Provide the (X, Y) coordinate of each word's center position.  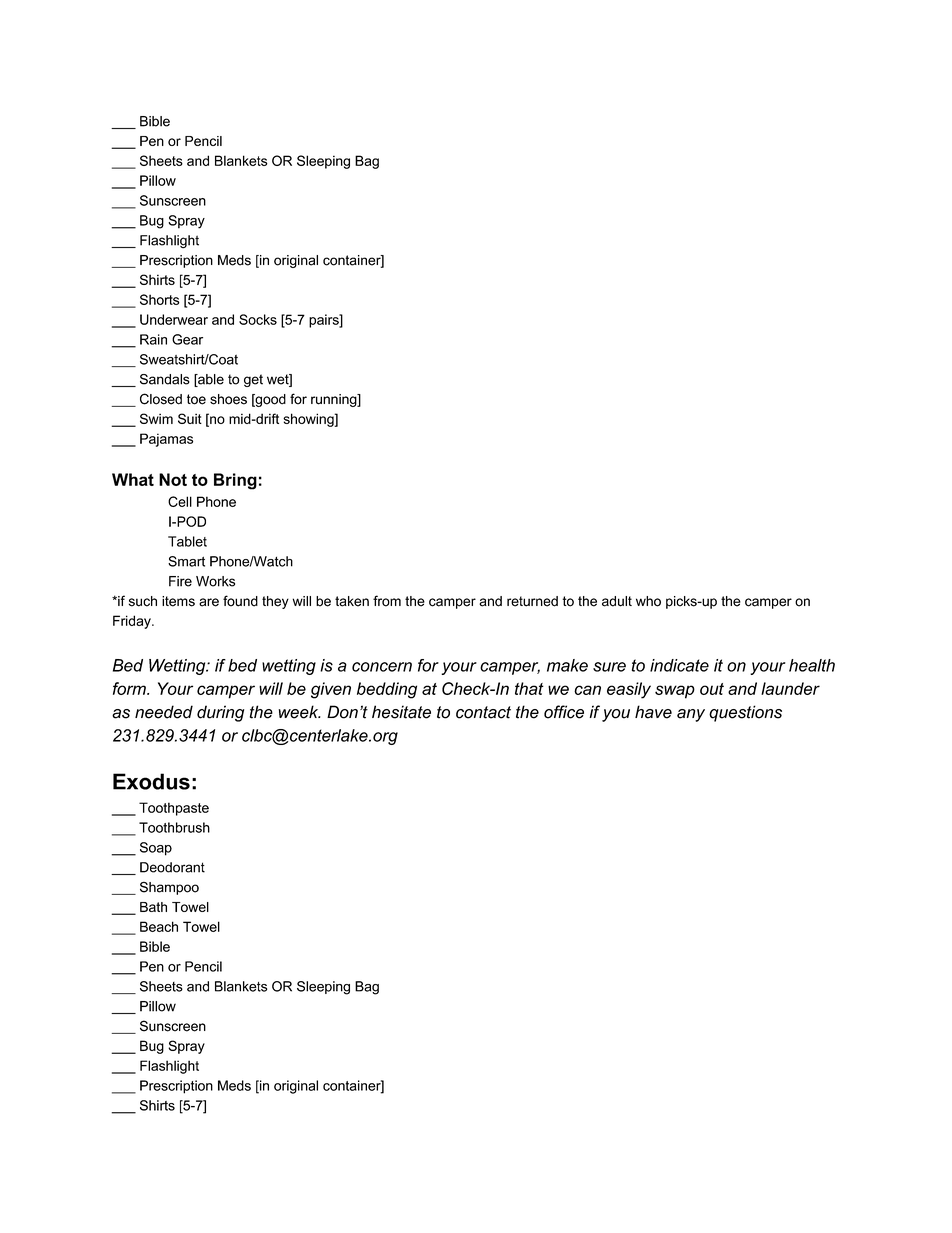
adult (617, 601)
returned (532, 601)
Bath (153, 907)
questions (745, 713)
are (209, 602)
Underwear (174, 319)
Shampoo (169, 888)
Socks (258, 319)
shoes (228, 399)
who (648, 601)
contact (483, 712)
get (253, 380)
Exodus (151, 781)
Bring (235, 481)
